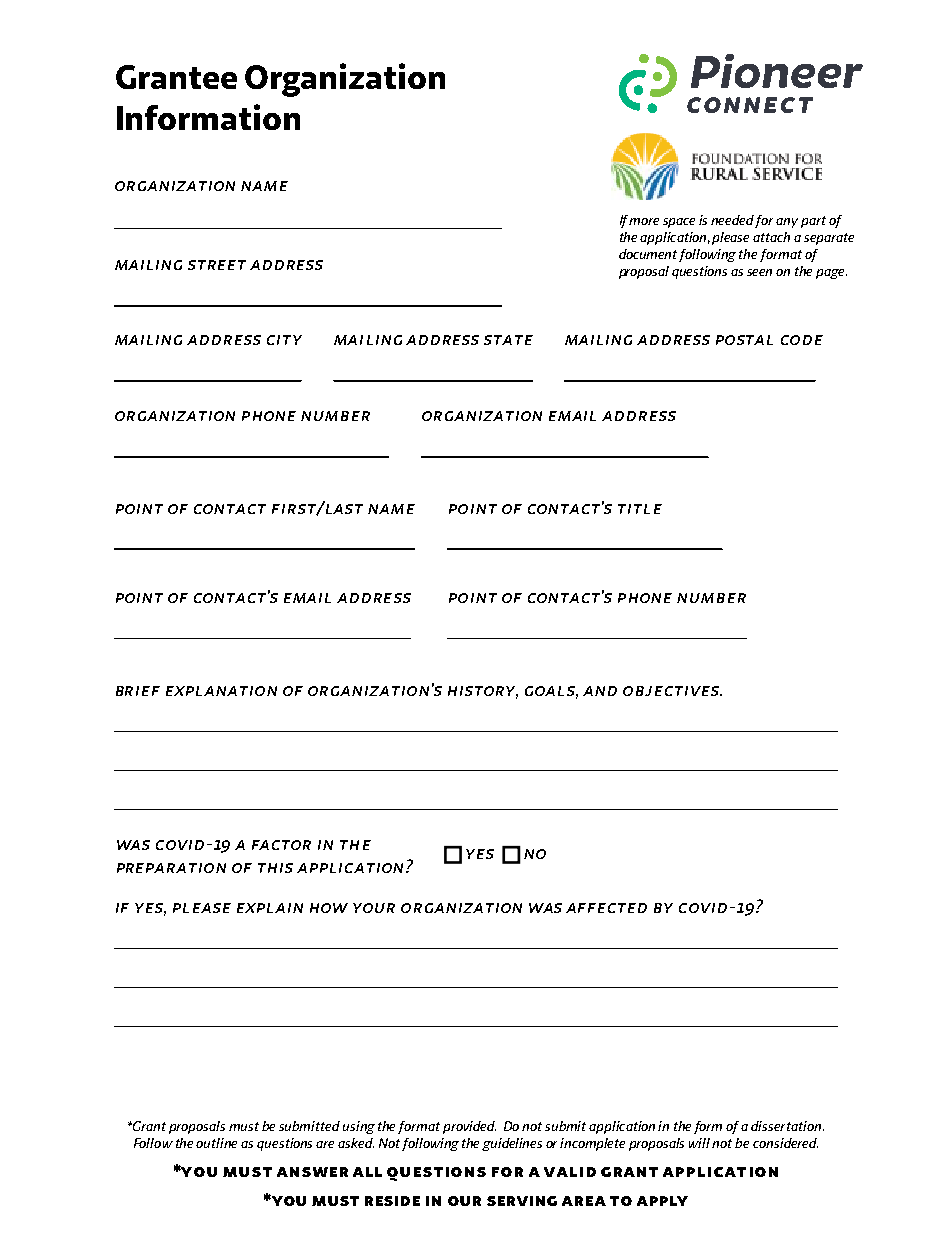 Image resolution: width=952 pixels, height=1233 pixels. Describe the element at coordinates (512, 1144) in the screenshot. I see `guidelines` at that location.
